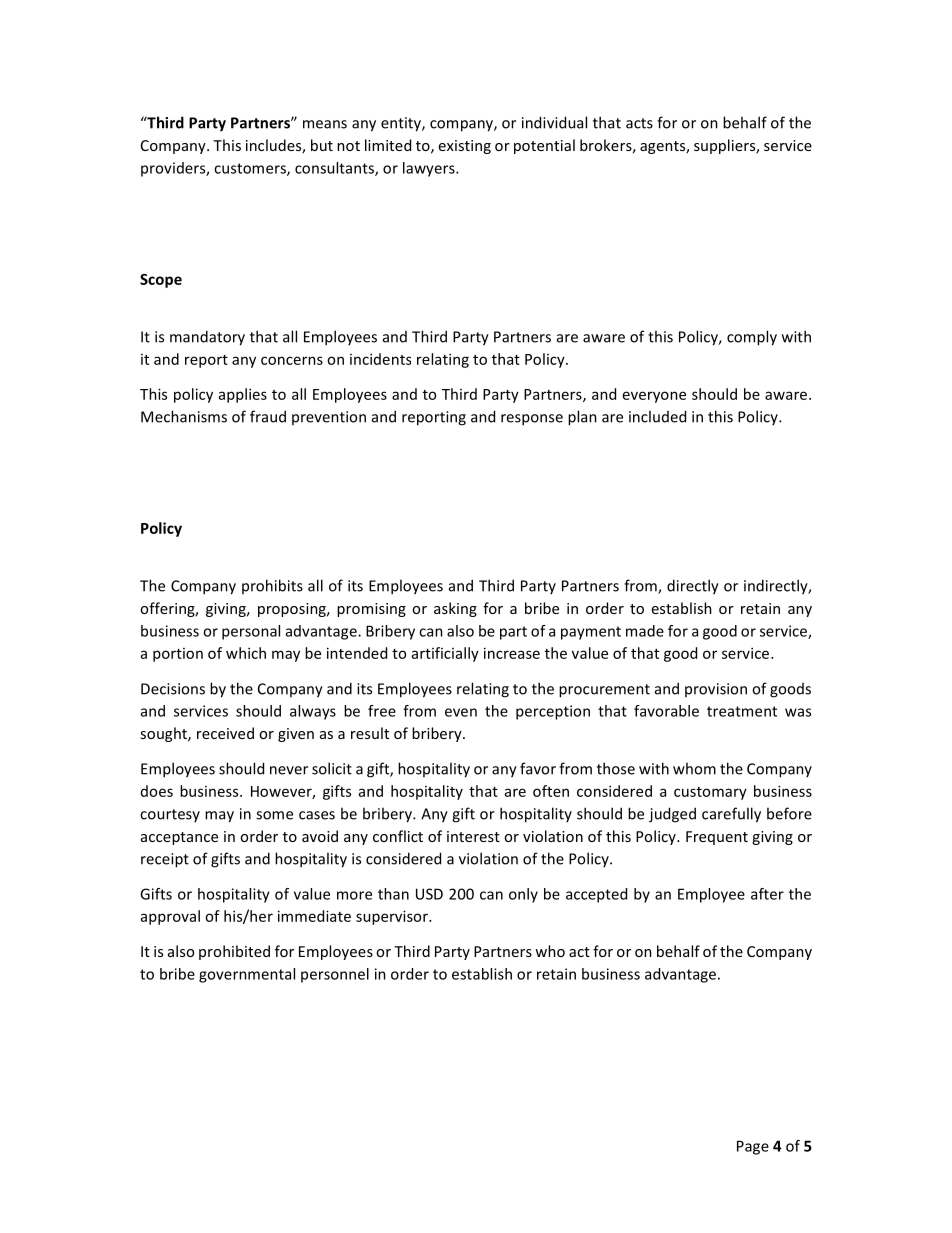  I want to click on interest, so click(473, 836).
